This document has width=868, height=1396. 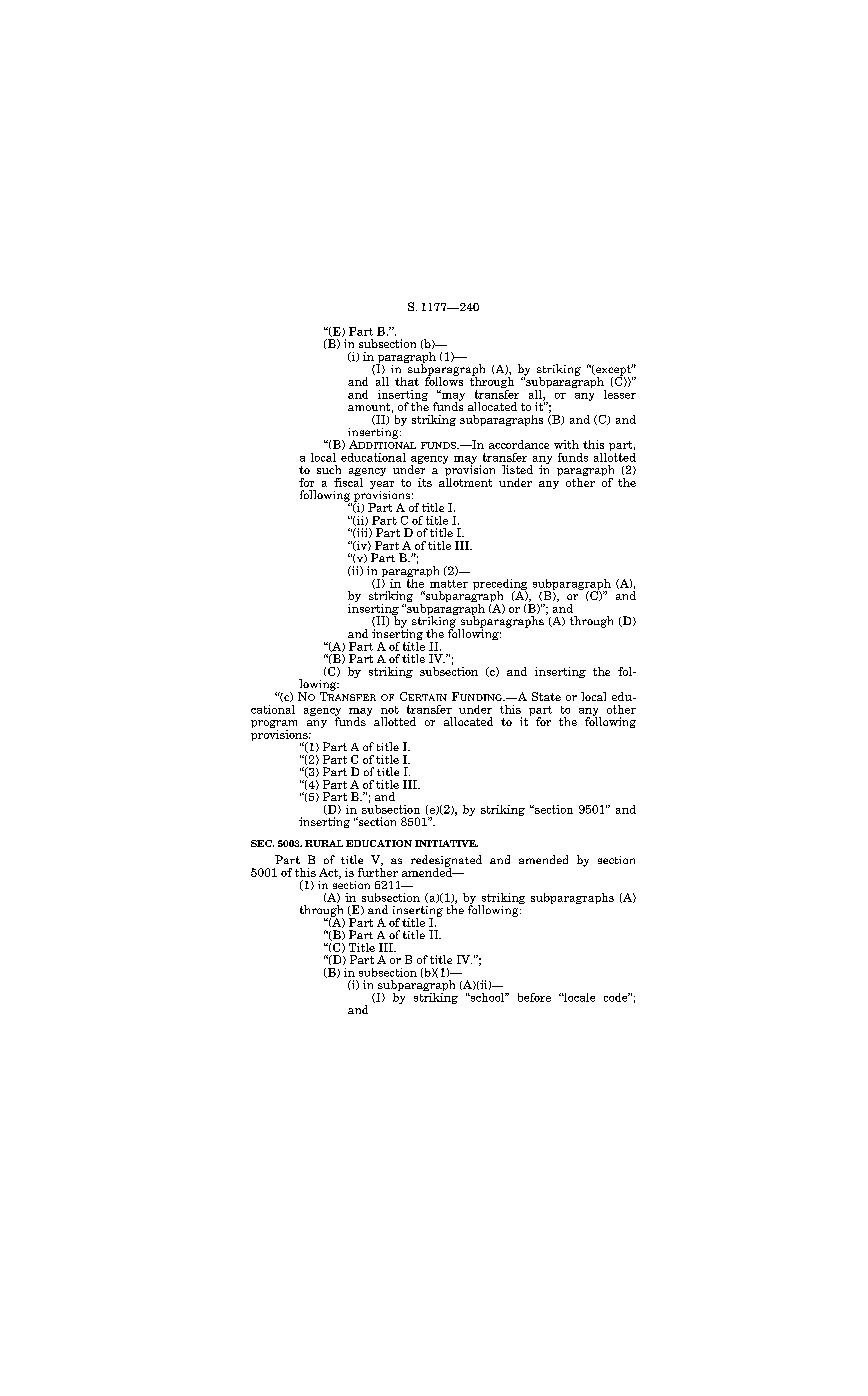 What do you see at coordinates (534, 997) in the document?
I see `before` at bounding box center [534, 997].
